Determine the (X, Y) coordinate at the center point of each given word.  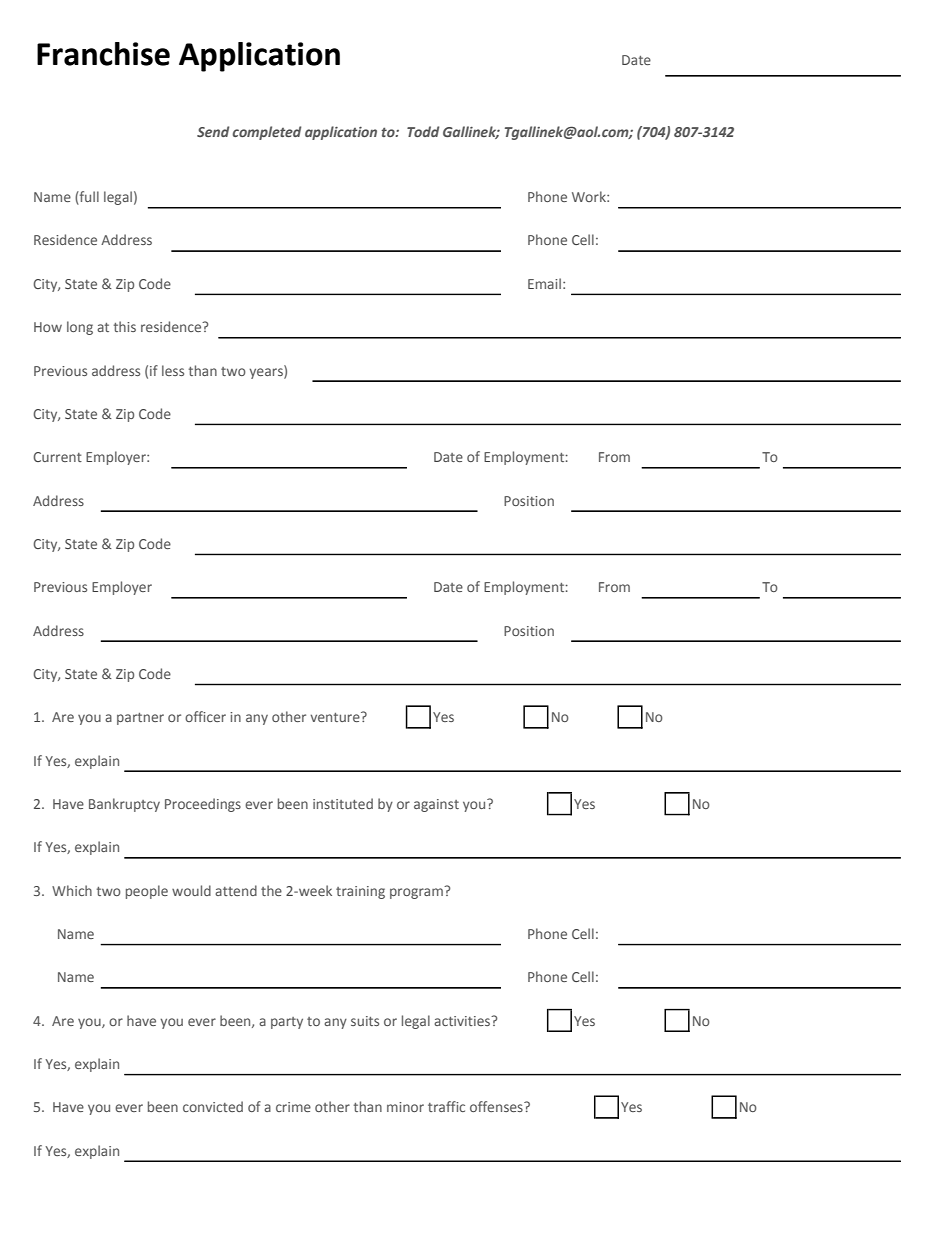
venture (336, 717)
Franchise (103, 54)
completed (267, 133)
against (436, 805)
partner (140, 719)
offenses (497, 1106)
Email (544, 283)
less (173, 370)
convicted (213, 1106)
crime (293, 1107)
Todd (423, 131)
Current (57, 457)
